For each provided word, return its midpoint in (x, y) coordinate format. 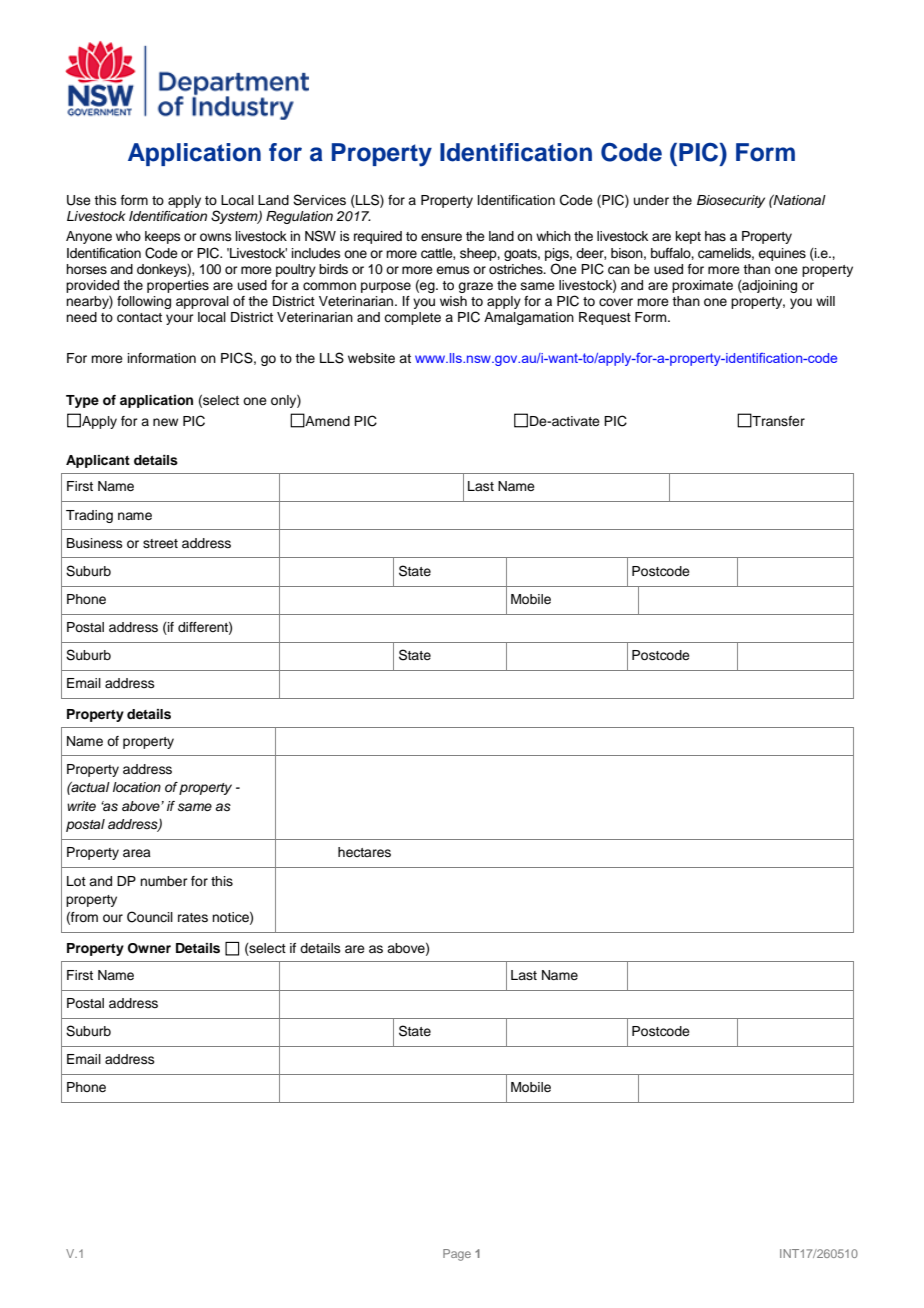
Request (605, 318)
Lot (76, 881)
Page (457, 1255)
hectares (364, 852)
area (137, 853)
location (137, 787)
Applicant (98, 461)
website (371, 358)
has (715, 236)
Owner (149, 948)
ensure (441, 237)
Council (150, 917)
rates (193, 917)
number (164, 881)
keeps (163, 237)
